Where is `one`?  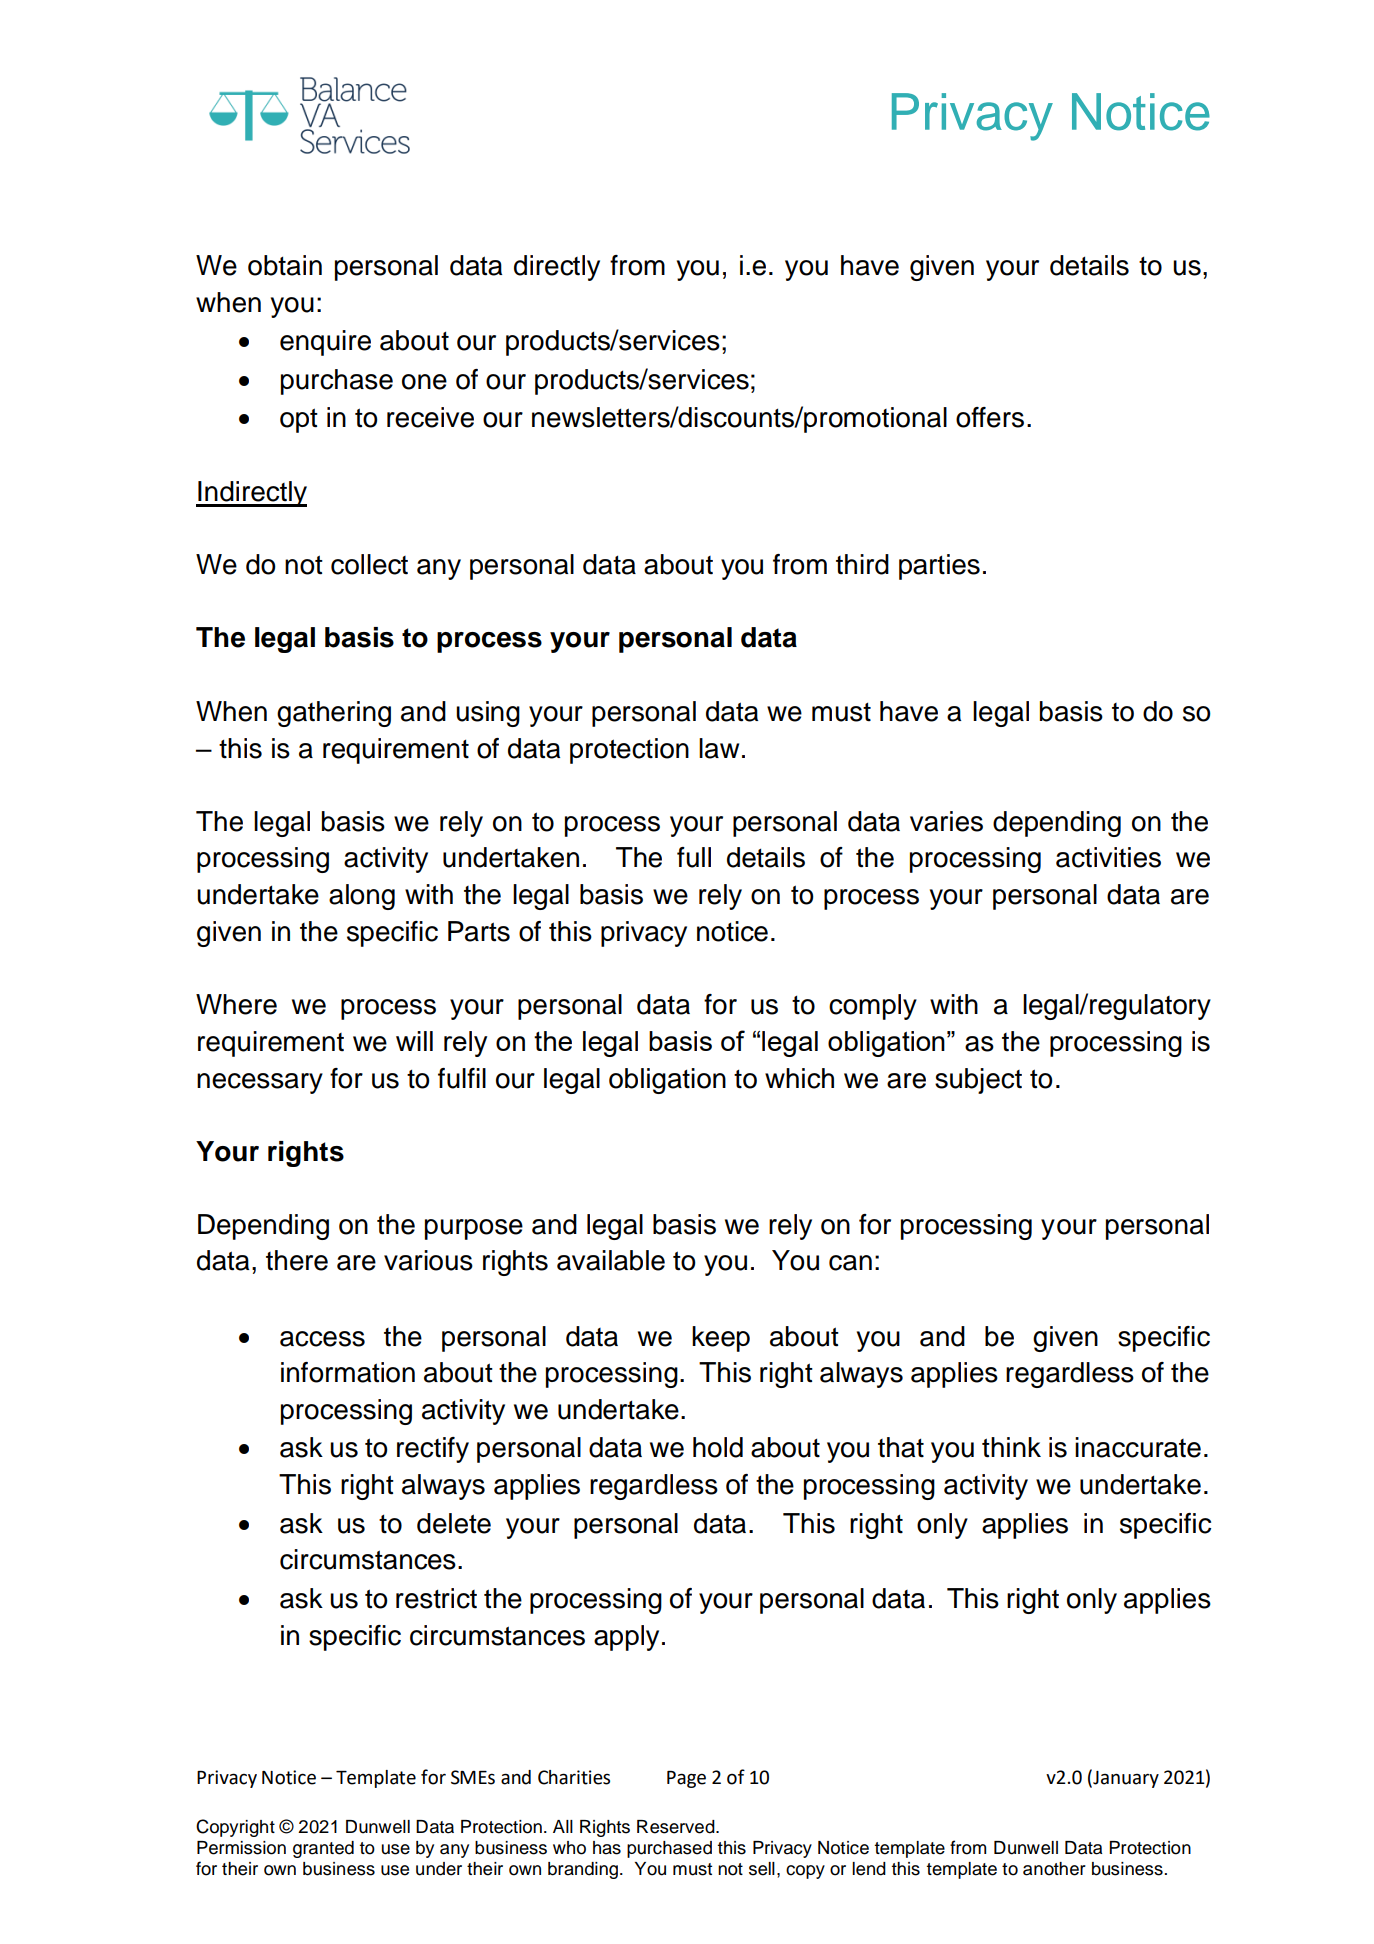
one is located at coordinates (424, 382).
